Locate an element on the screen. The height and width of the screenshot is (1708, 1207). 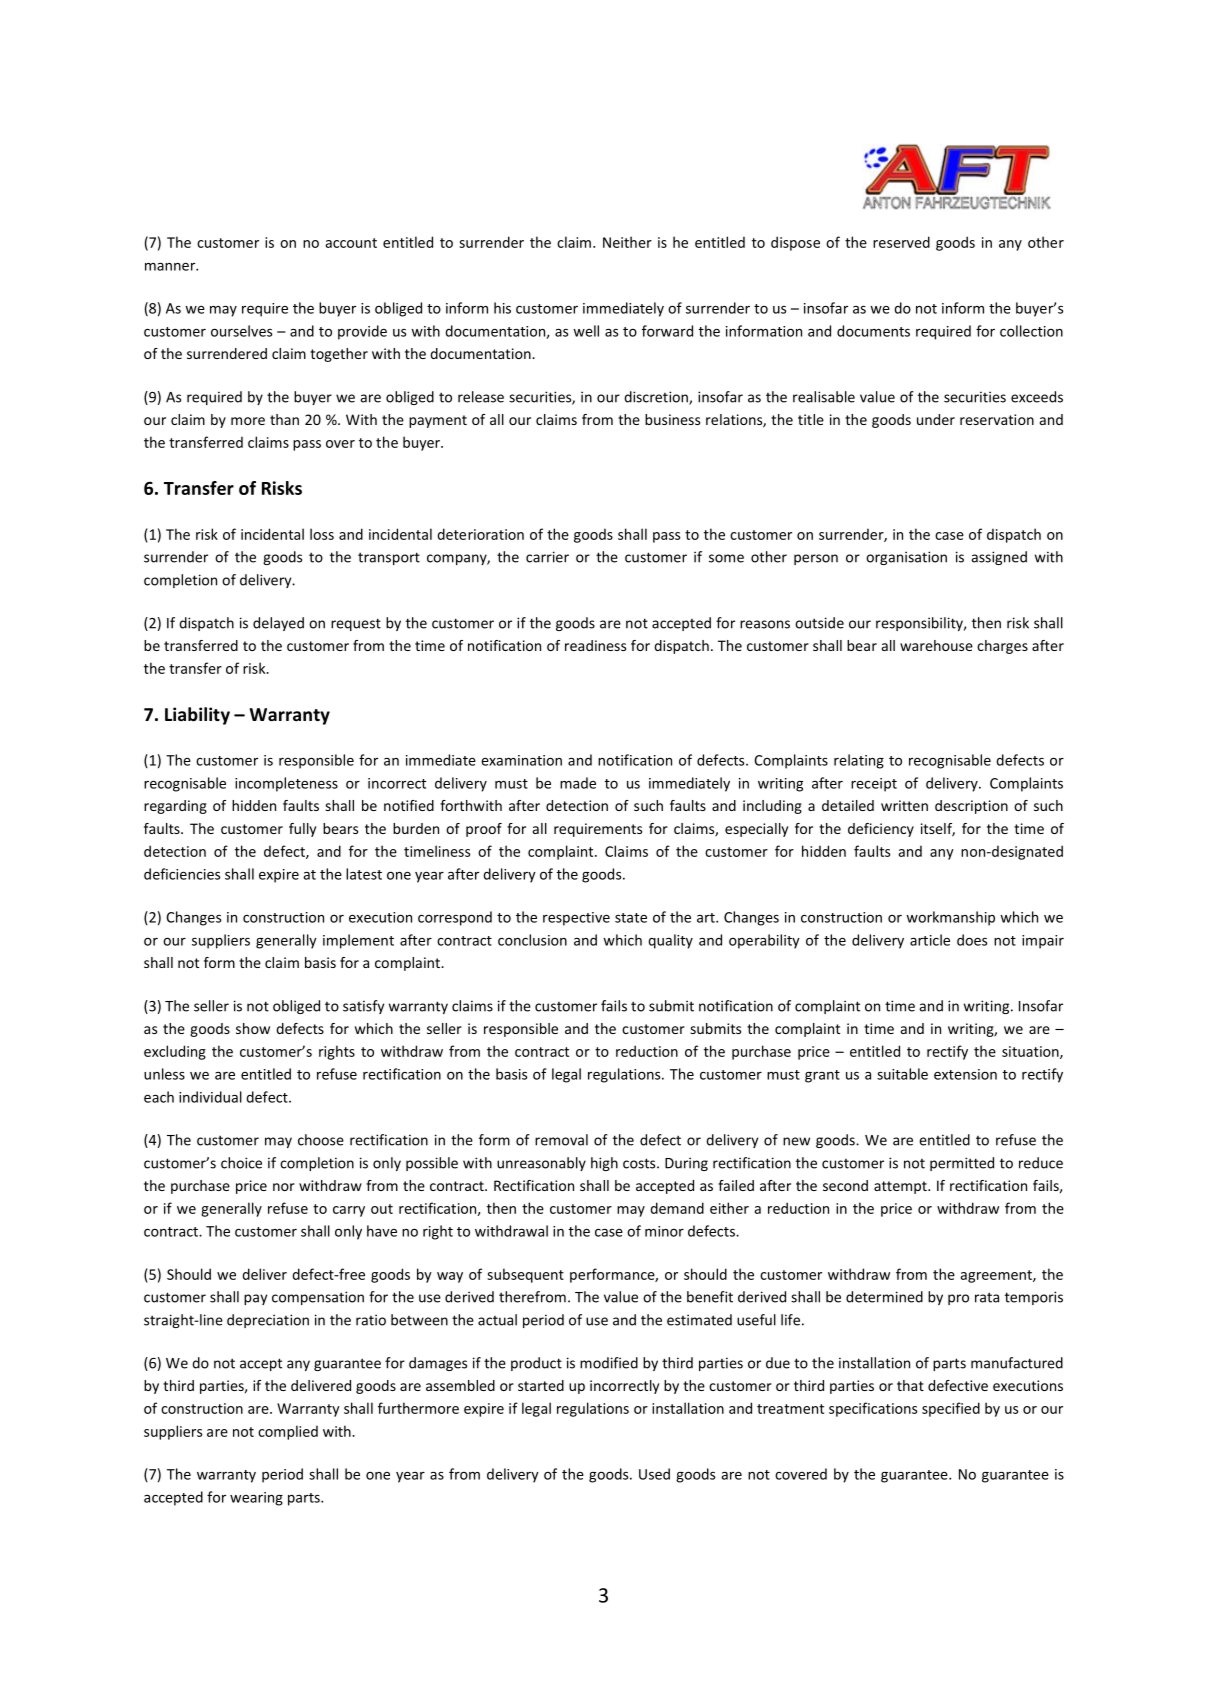
attempt is located at coordinates (901, 1187).
